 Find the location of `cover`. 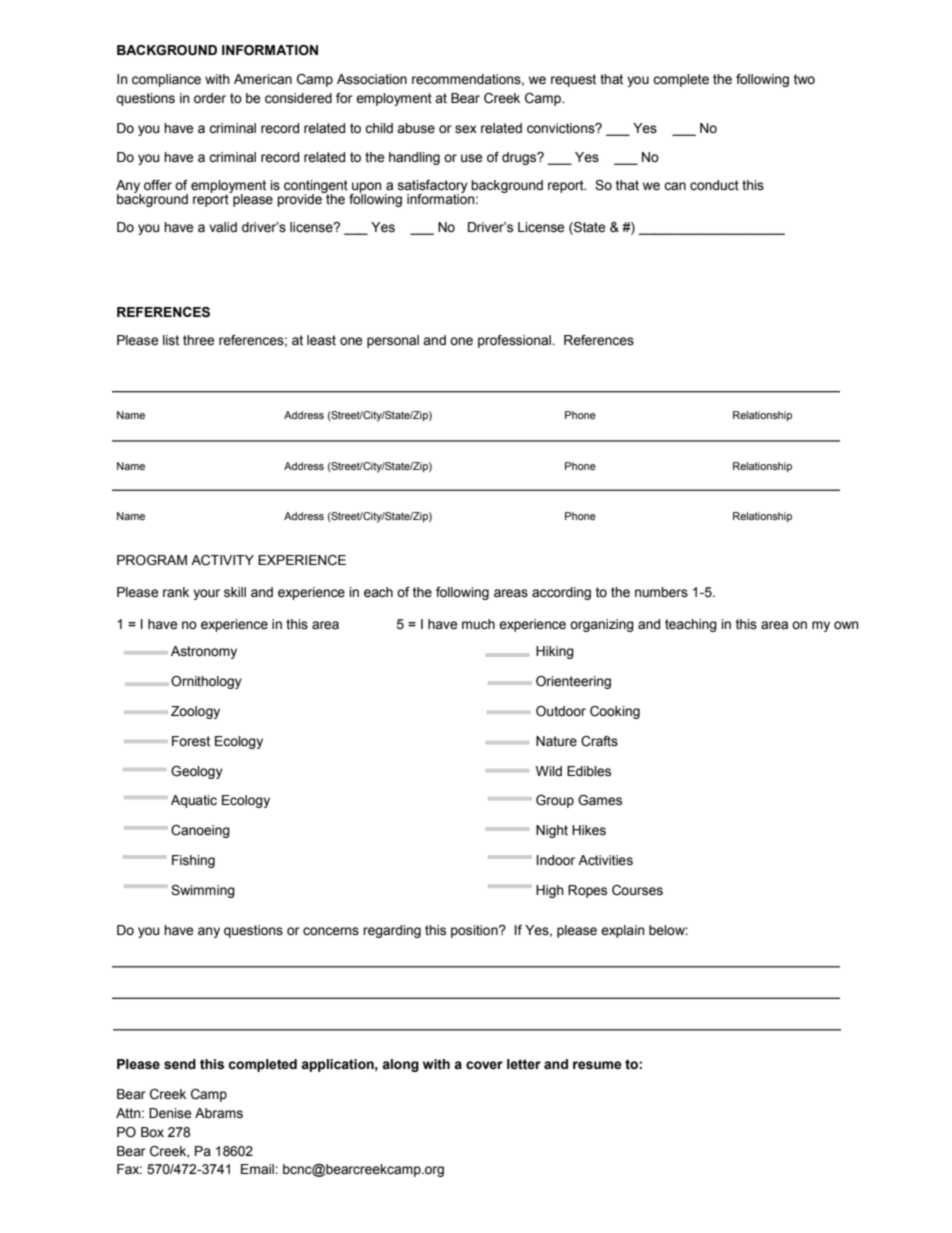

cover is located at coordinates (484, 1065).
